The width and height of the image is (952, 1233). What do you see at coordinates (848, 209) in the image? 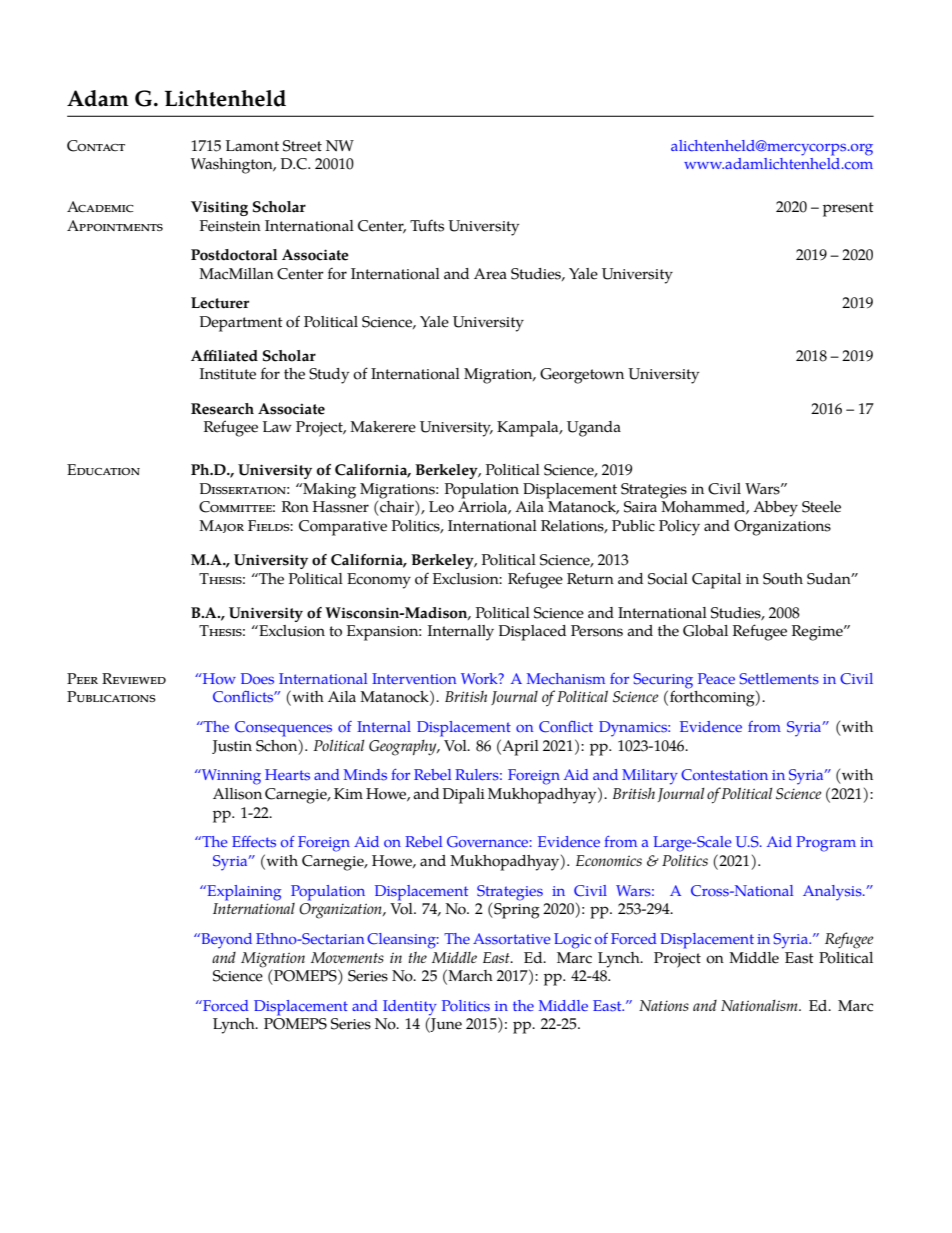
I see `present` at bounding box center [848, 209].
